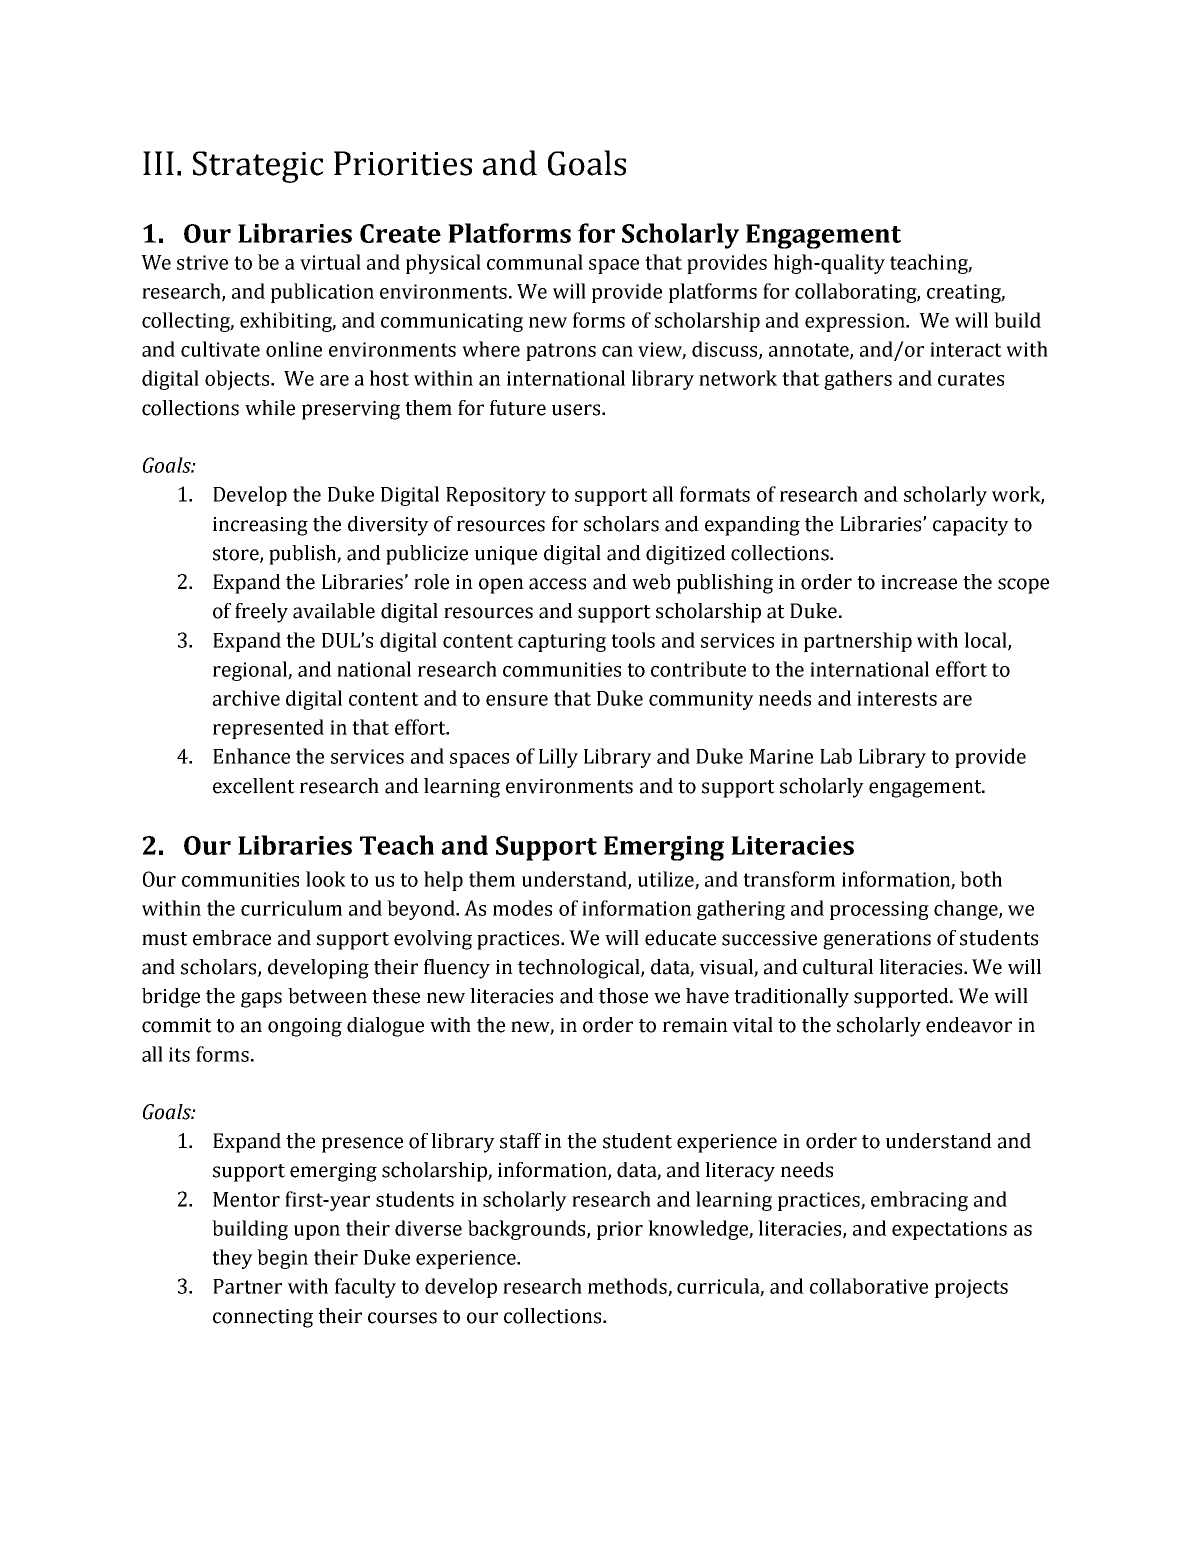 The image size is (1201, 1555). I want to click on expression, so click(856, 322).
